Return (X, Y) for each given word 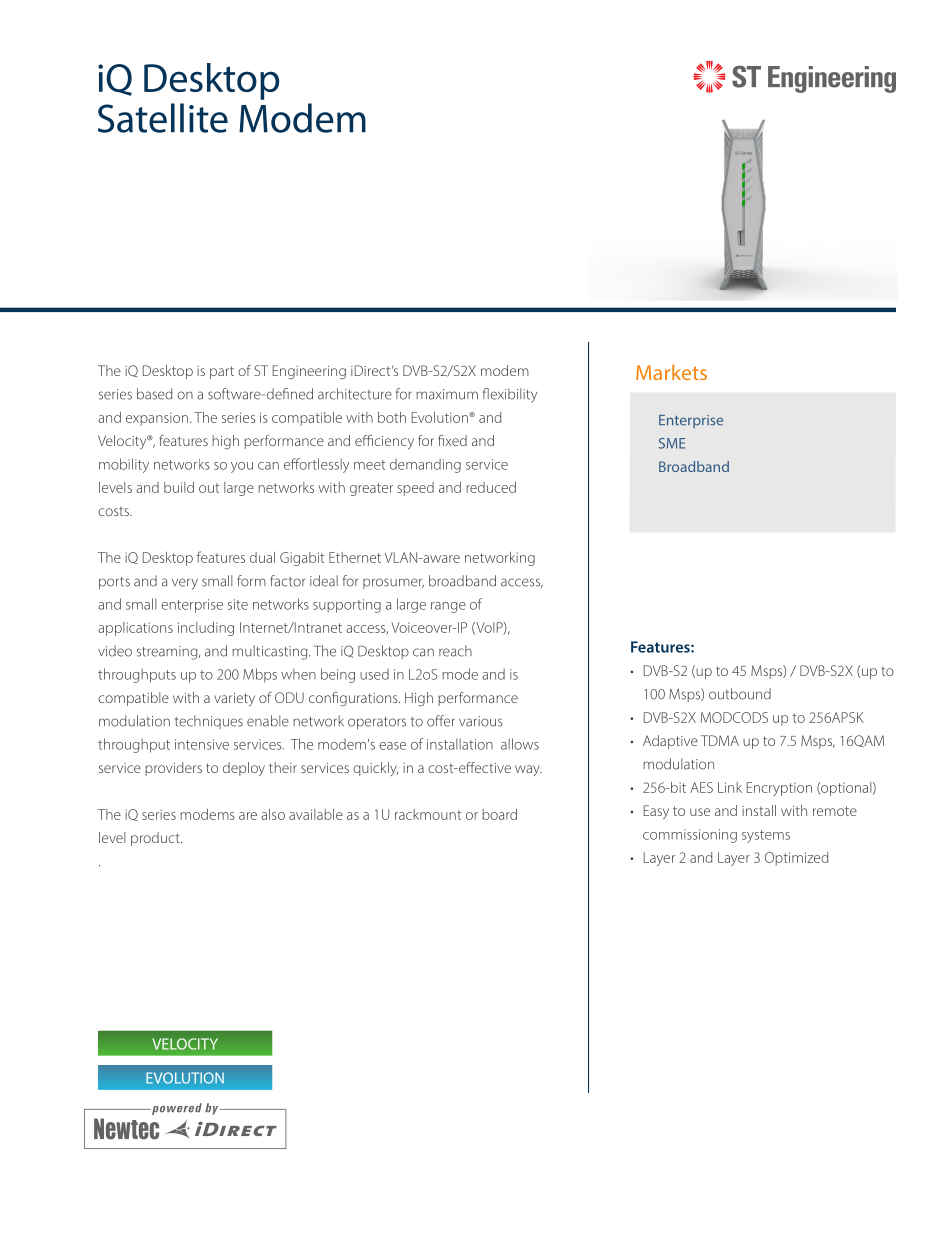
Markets (671, 372)
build (179, 487)
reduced (491, 487)
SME (672, 443)
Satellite (163, 118)
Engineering (309, 372)
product (156, 839)
